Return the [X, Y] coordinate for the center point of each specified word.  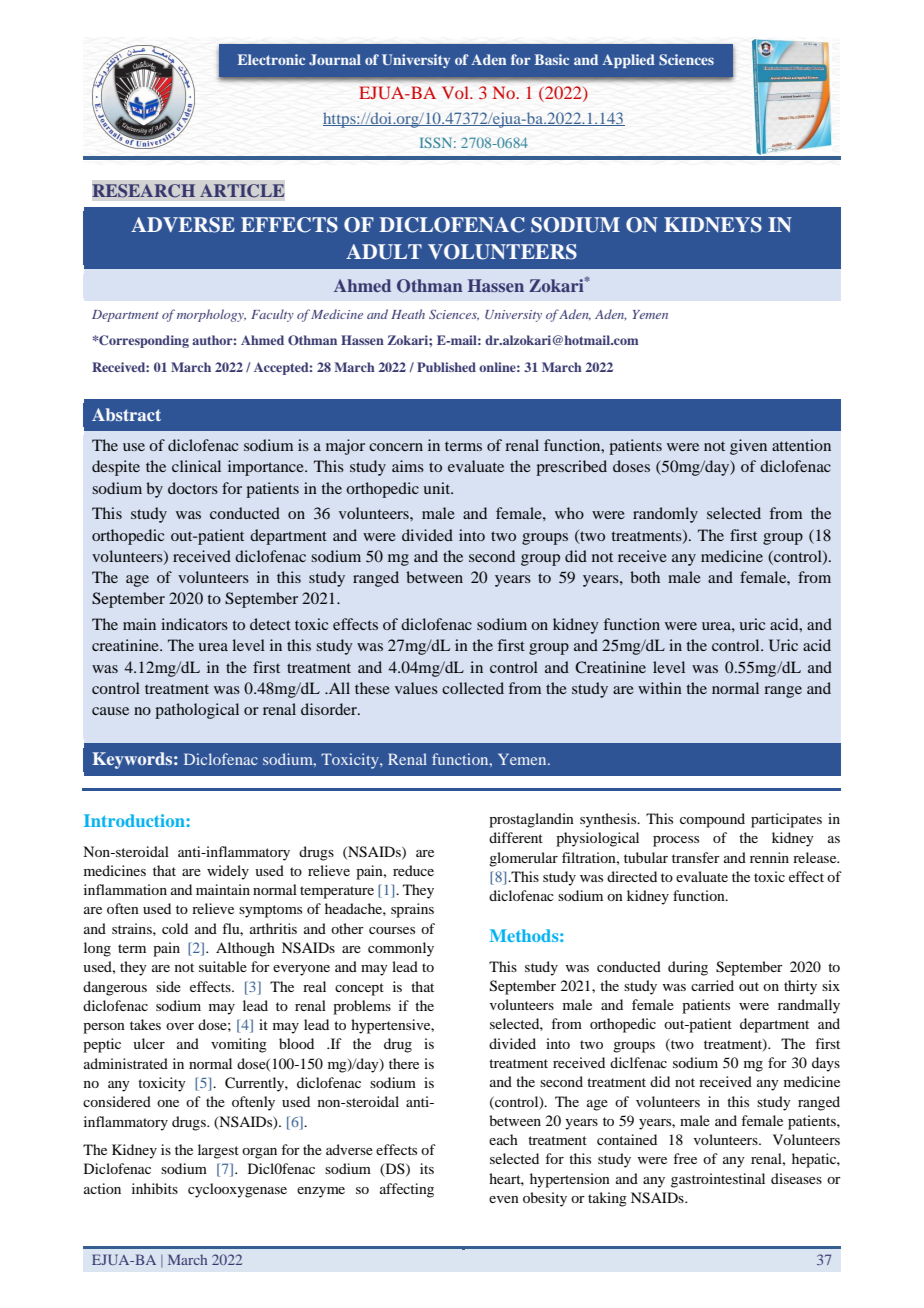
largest [218, 1151]
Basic [552, 59]
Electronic [271, 59]
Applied [628, 61]
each [503, 1139]
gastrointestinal [718, 1180]
